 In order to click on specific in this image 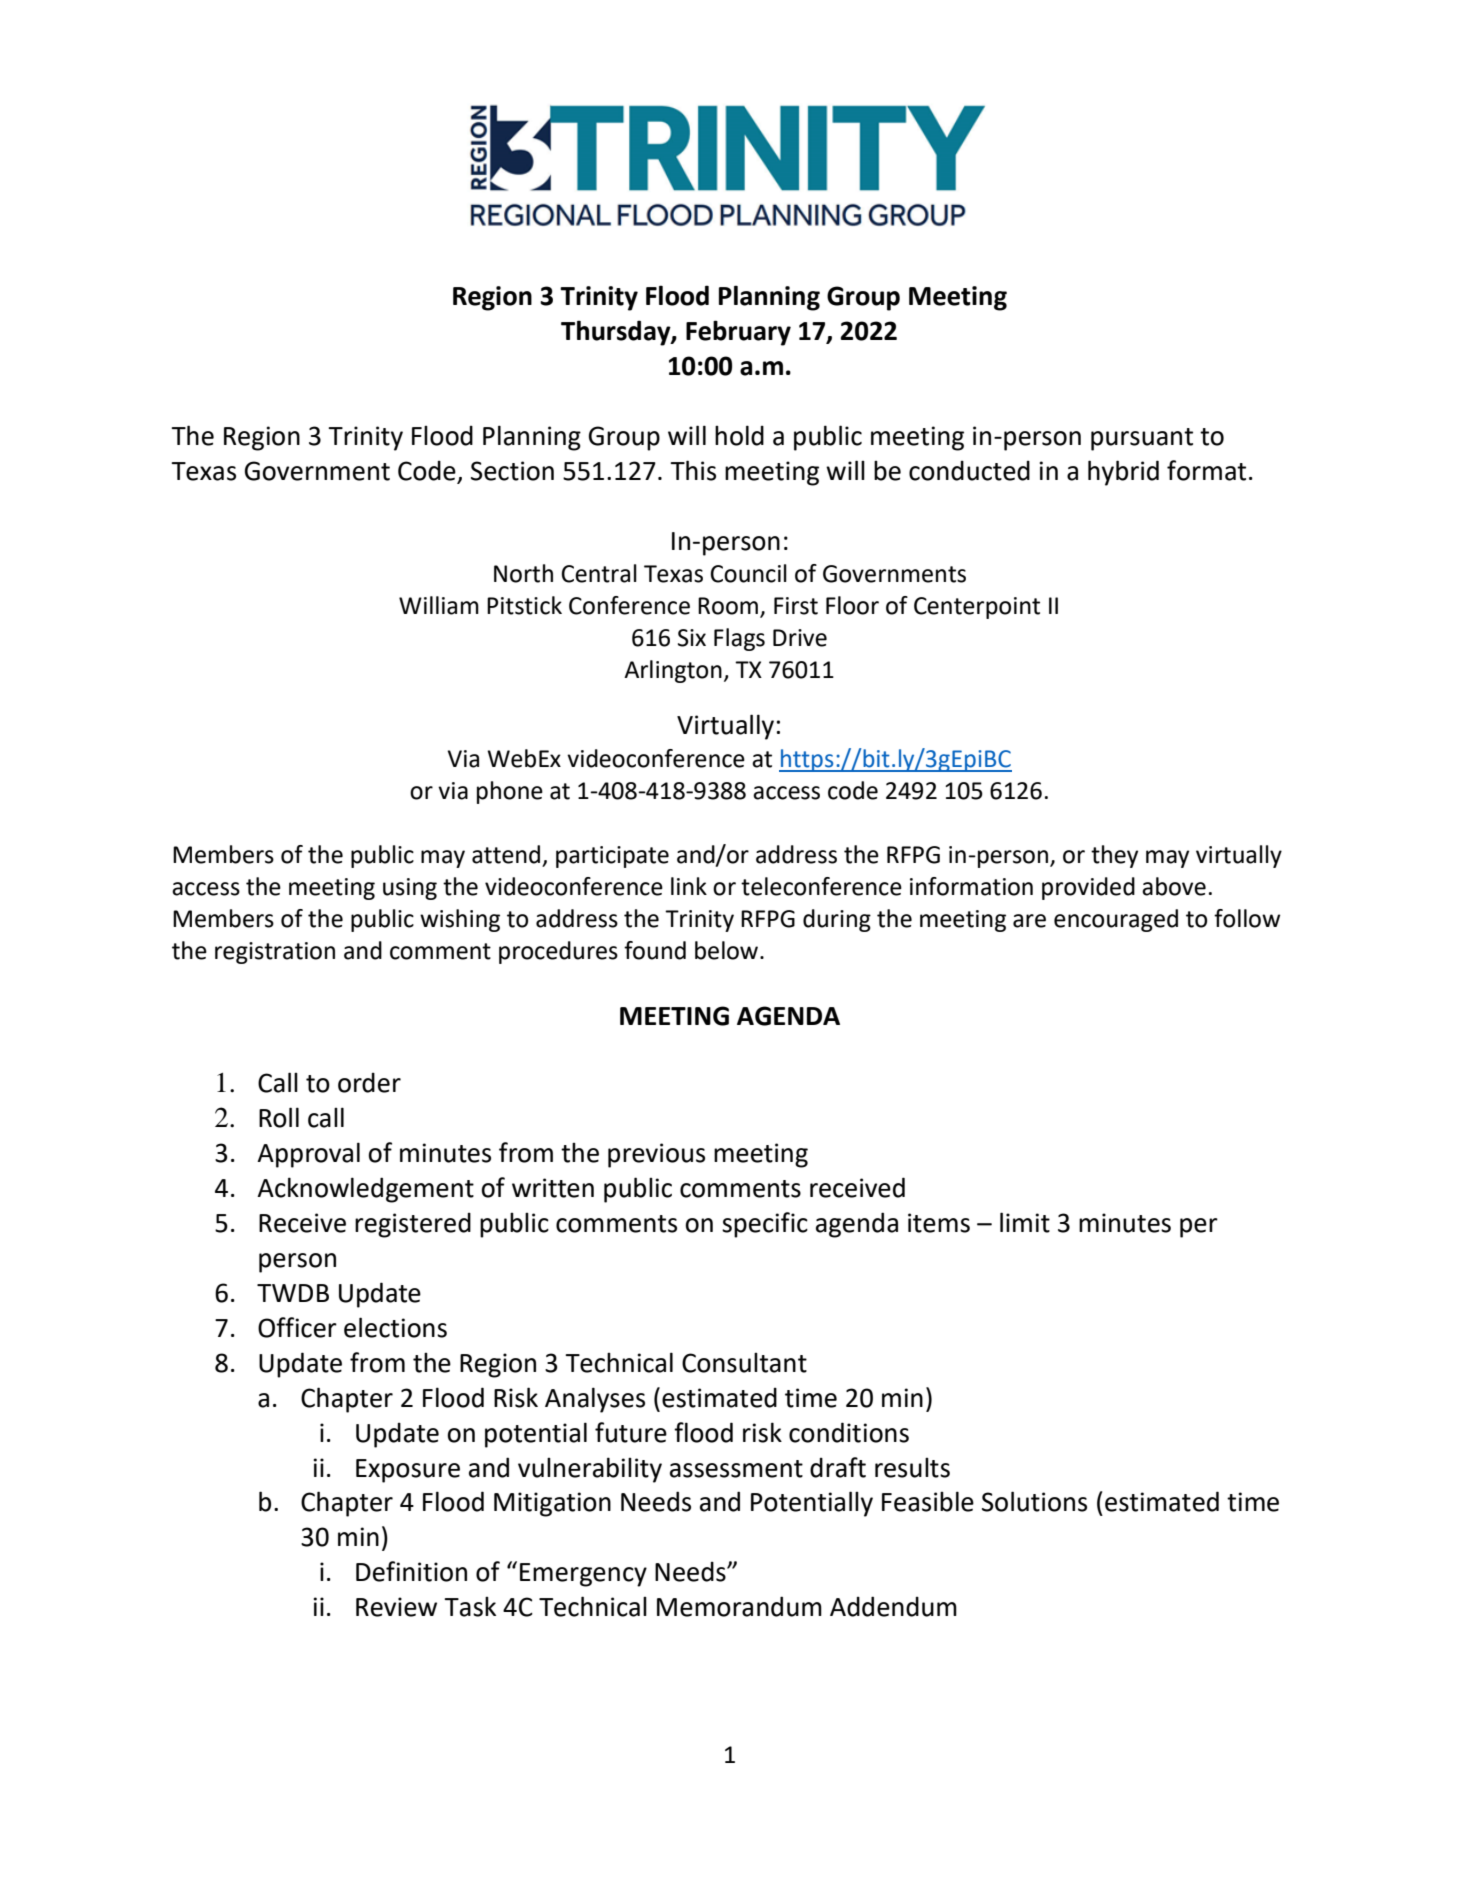, I will do `click(765, 1225)`.
